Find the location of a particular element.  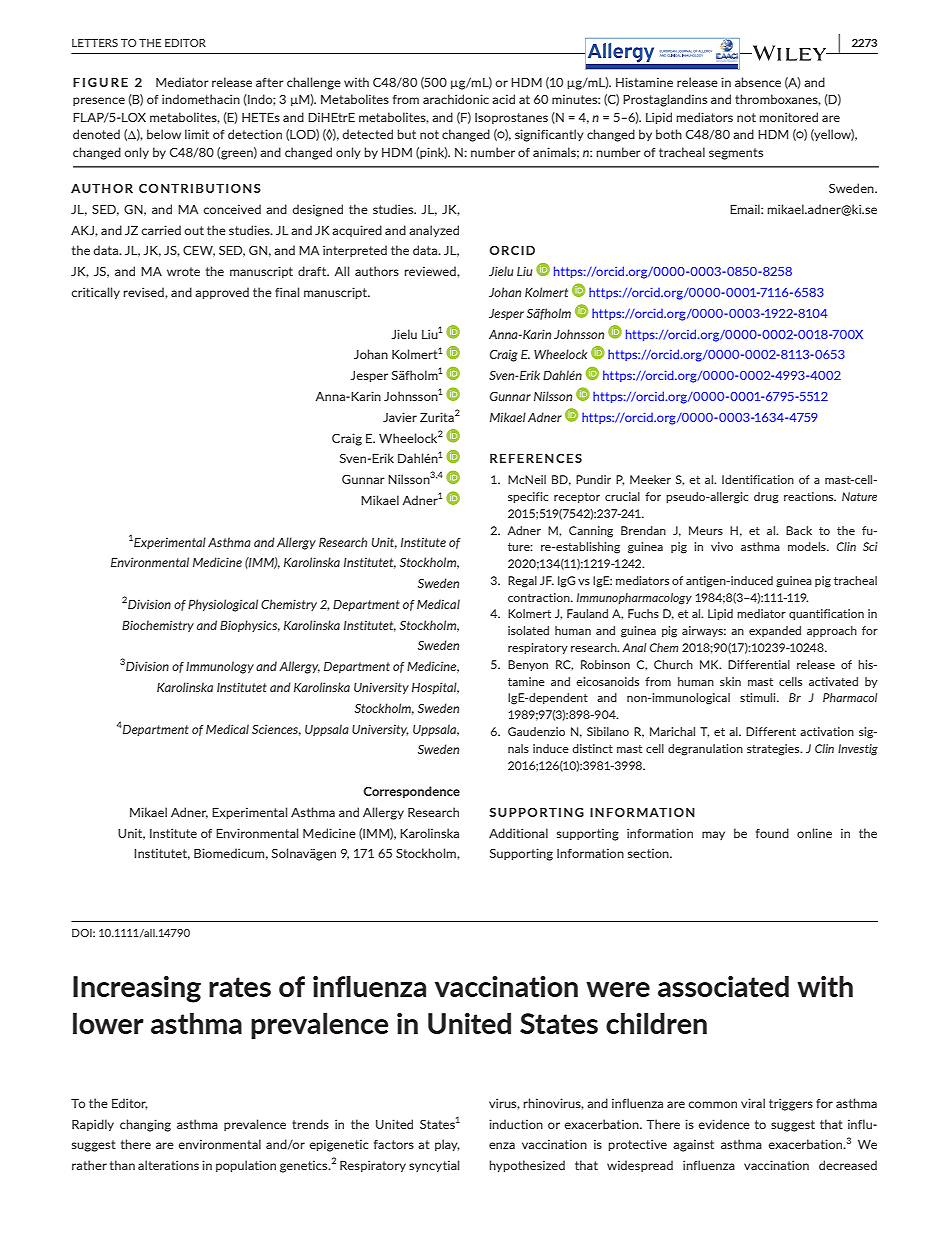

Physiological is located at coordinates (223, 605).
